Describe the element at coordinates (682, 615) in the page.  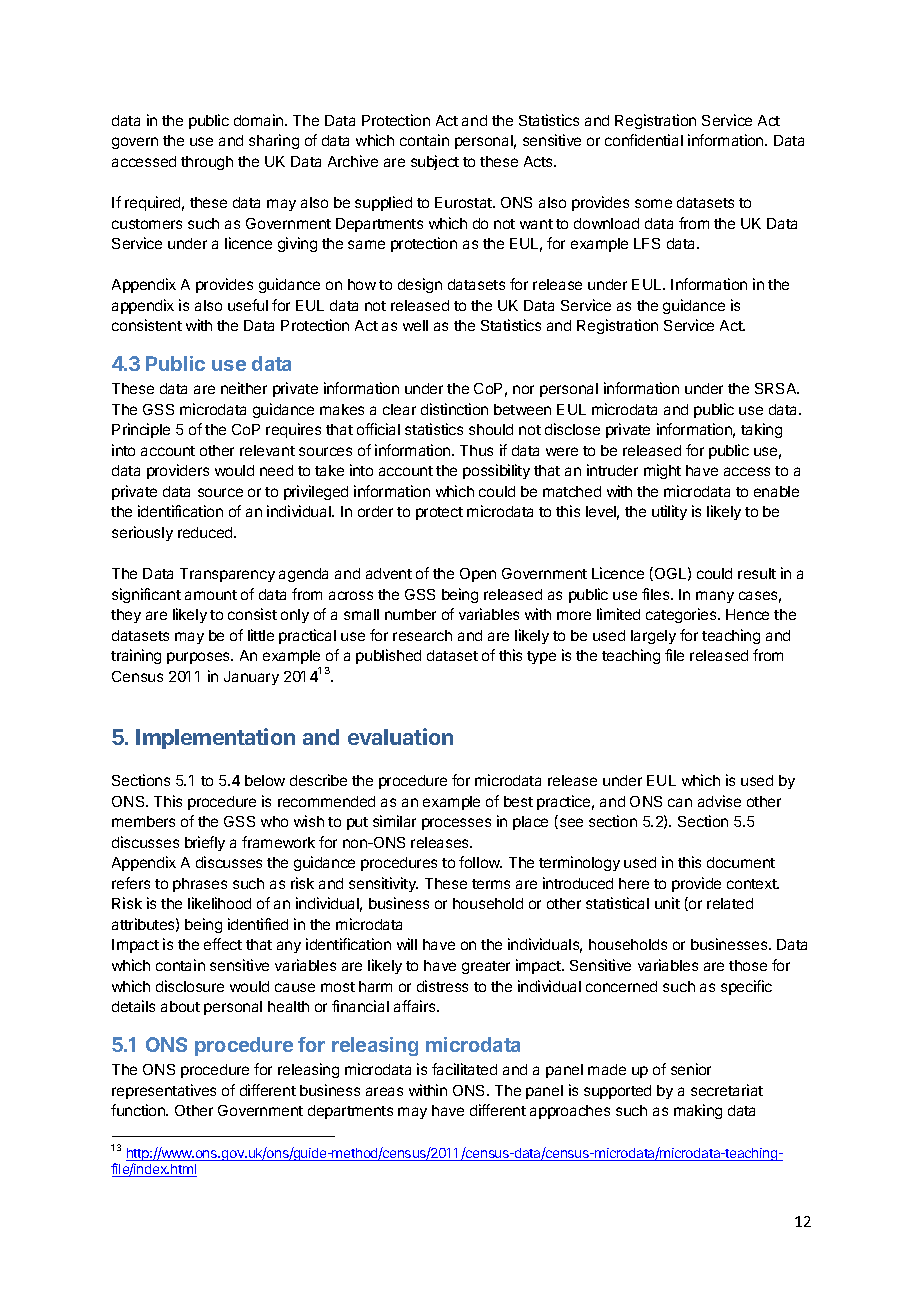
I see `categories` at that location.
